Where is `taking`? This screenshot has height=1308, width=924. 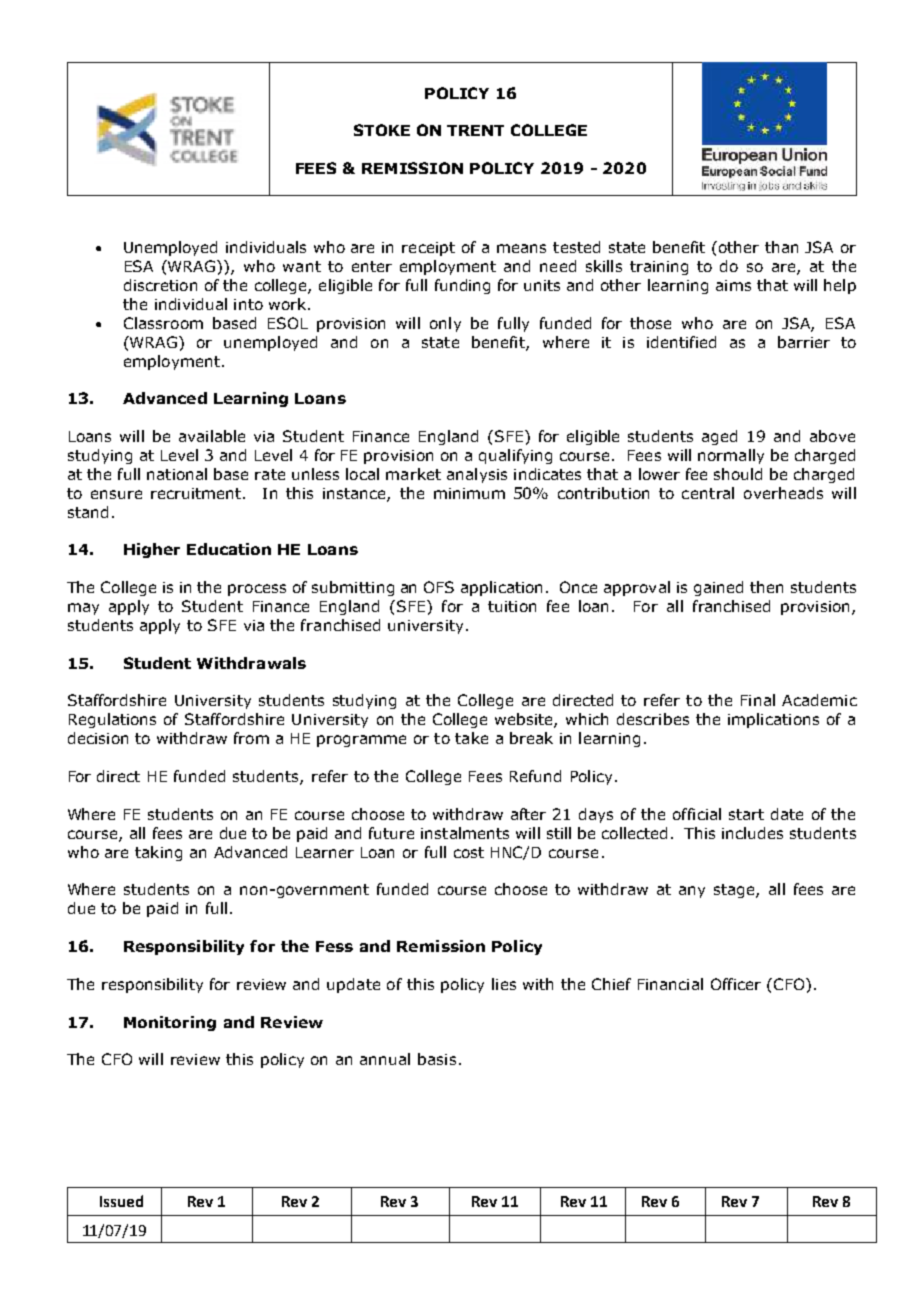
taking is located at coordinates (158, 853).
